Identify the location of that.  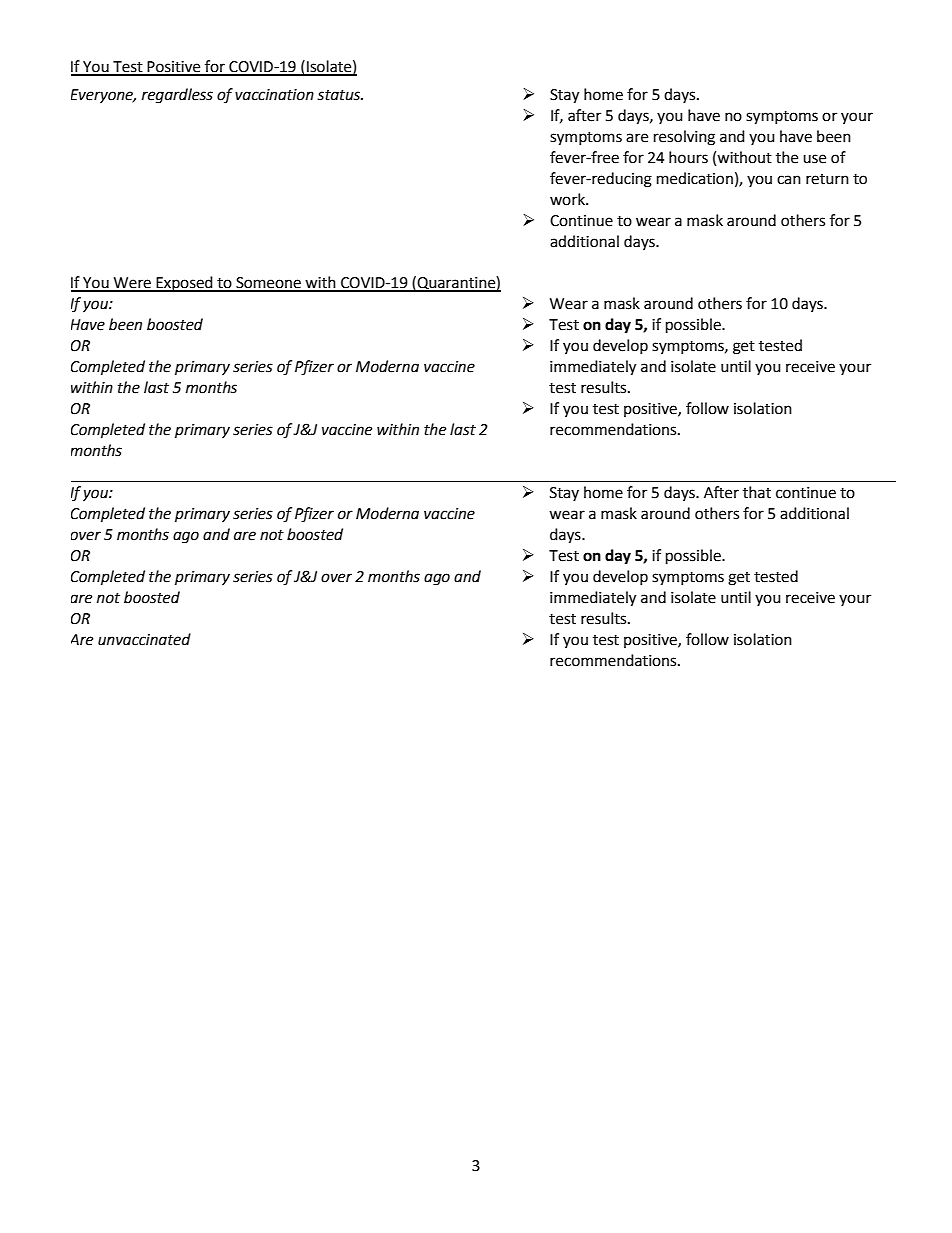
(757, 492).
